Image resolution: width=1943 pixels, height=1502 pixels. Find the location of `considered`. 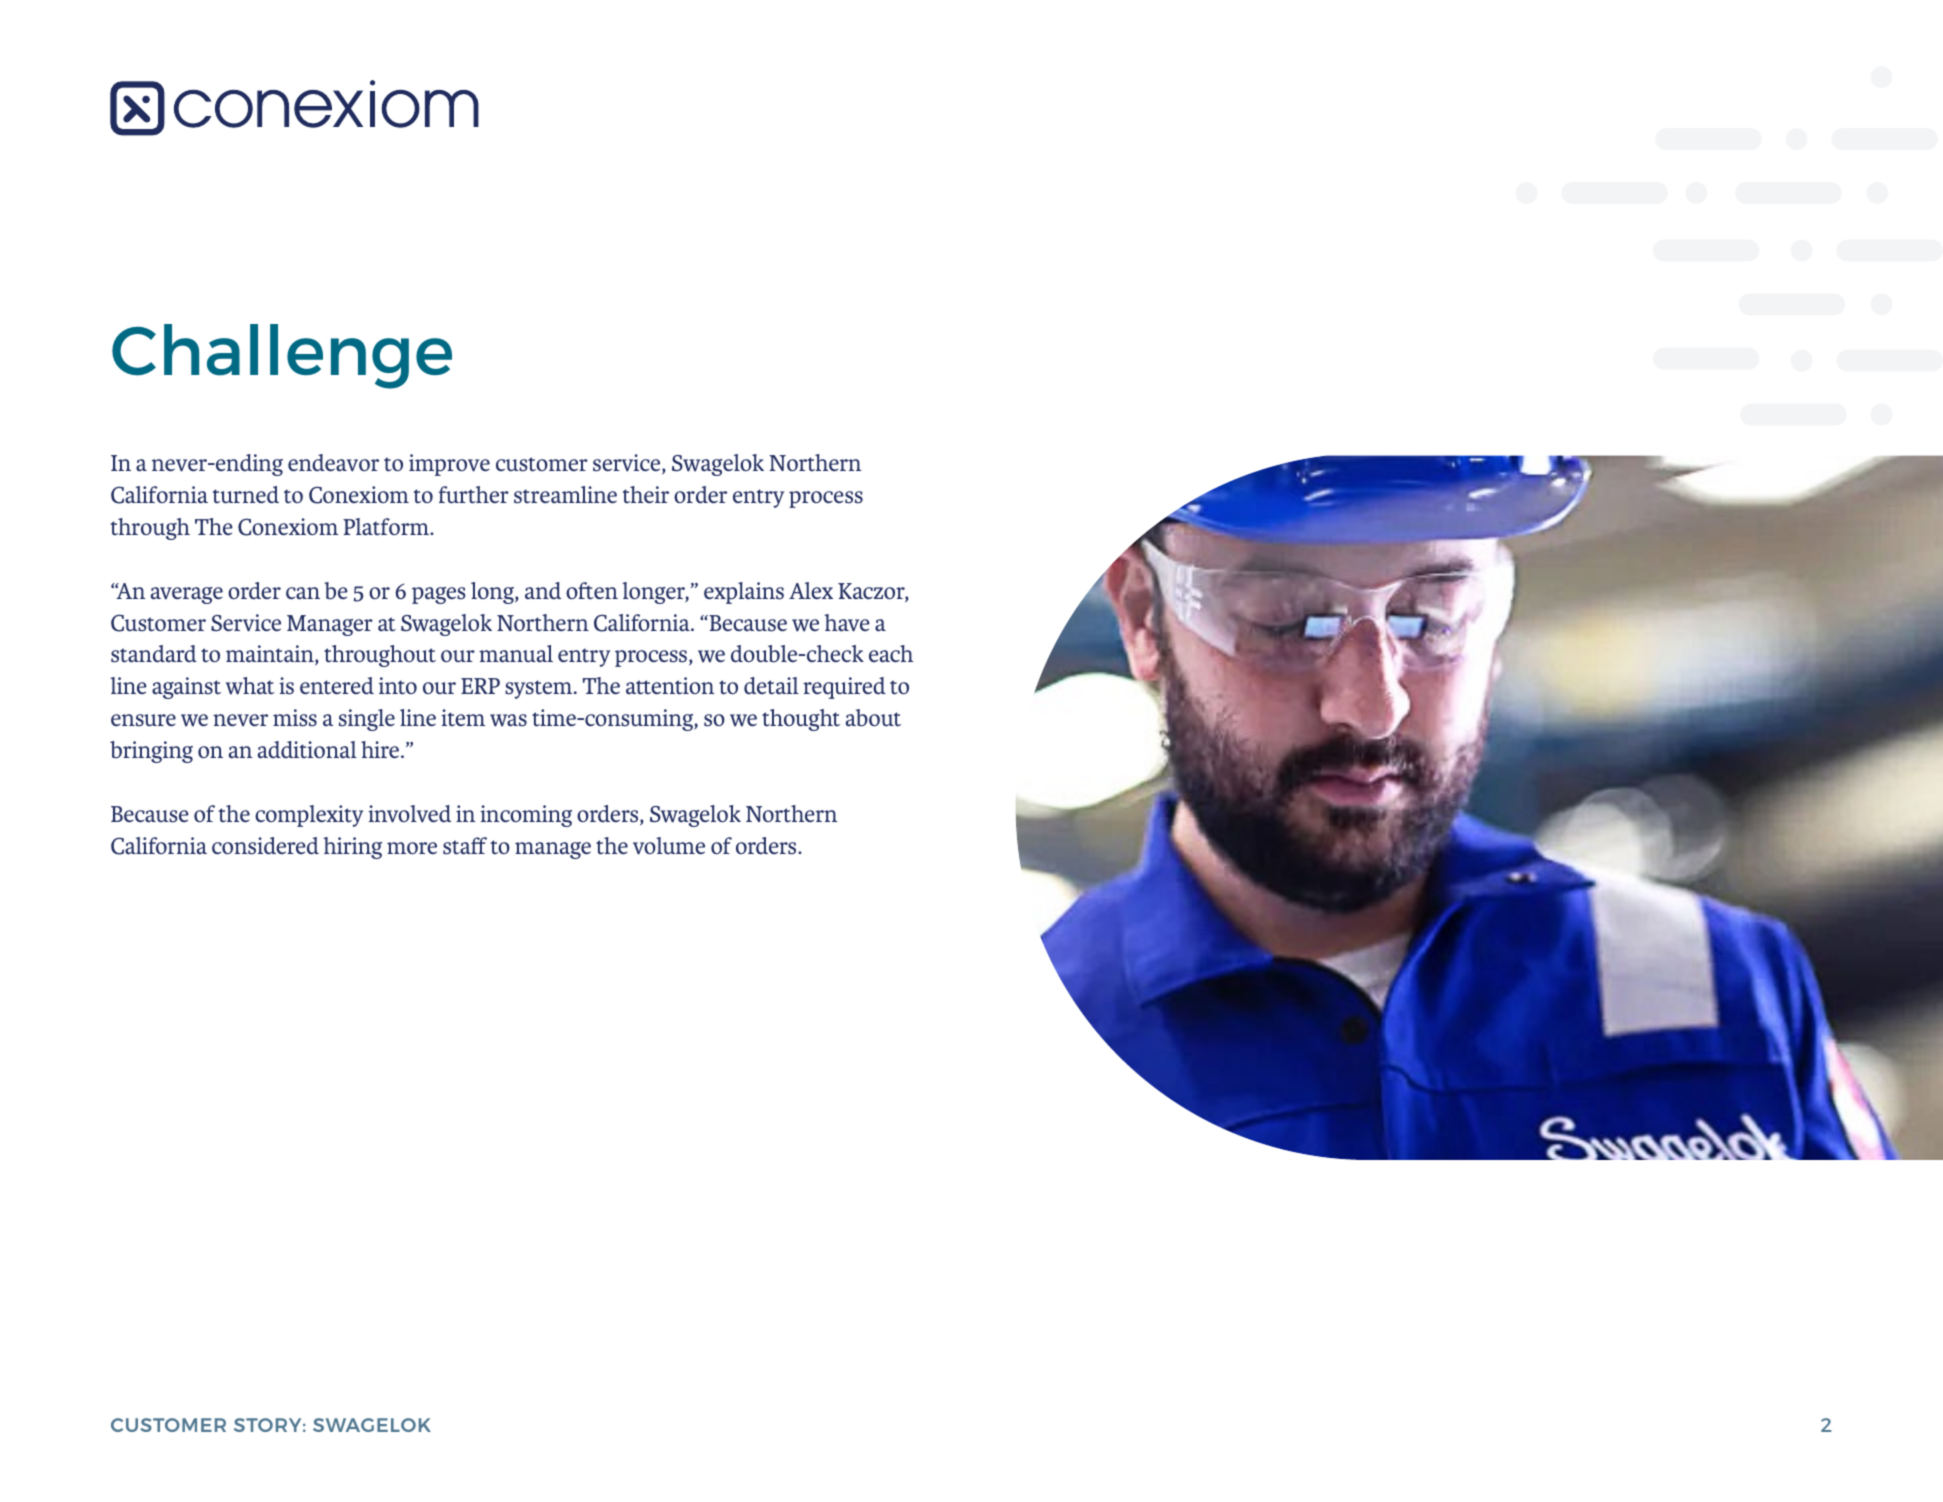

considered is located at coordinates (265, 846).
